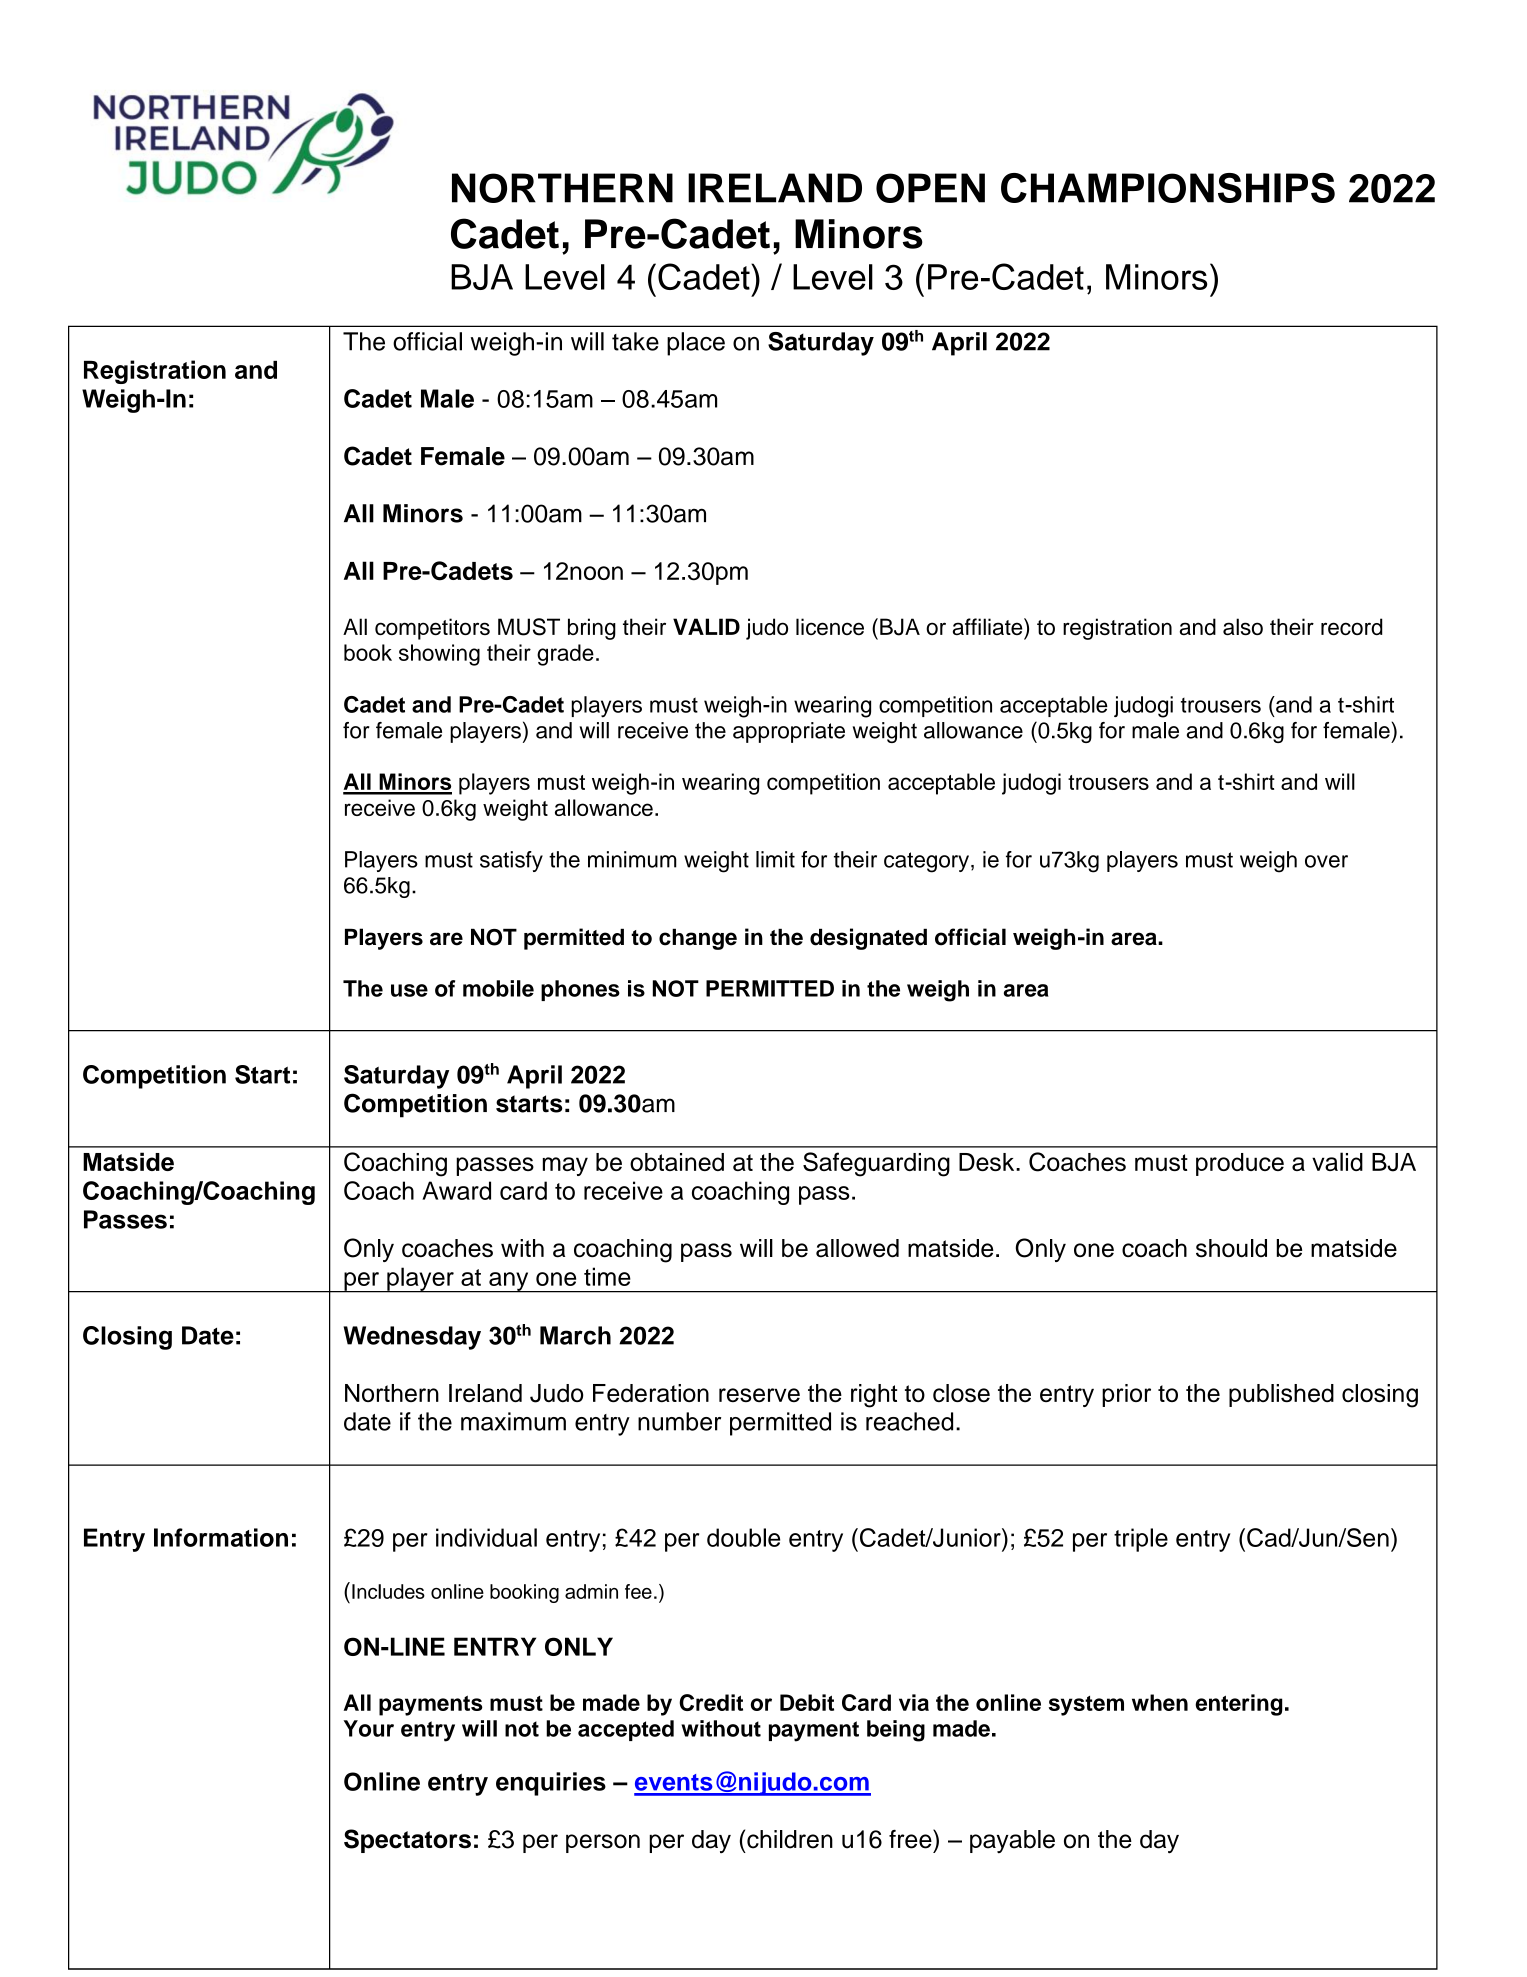 Image resolution: width=1527 pixels, height=1977 pixels. Describe the element at coordinates (407, 1841) in the screenshot. I see `Spectators` at that location.
